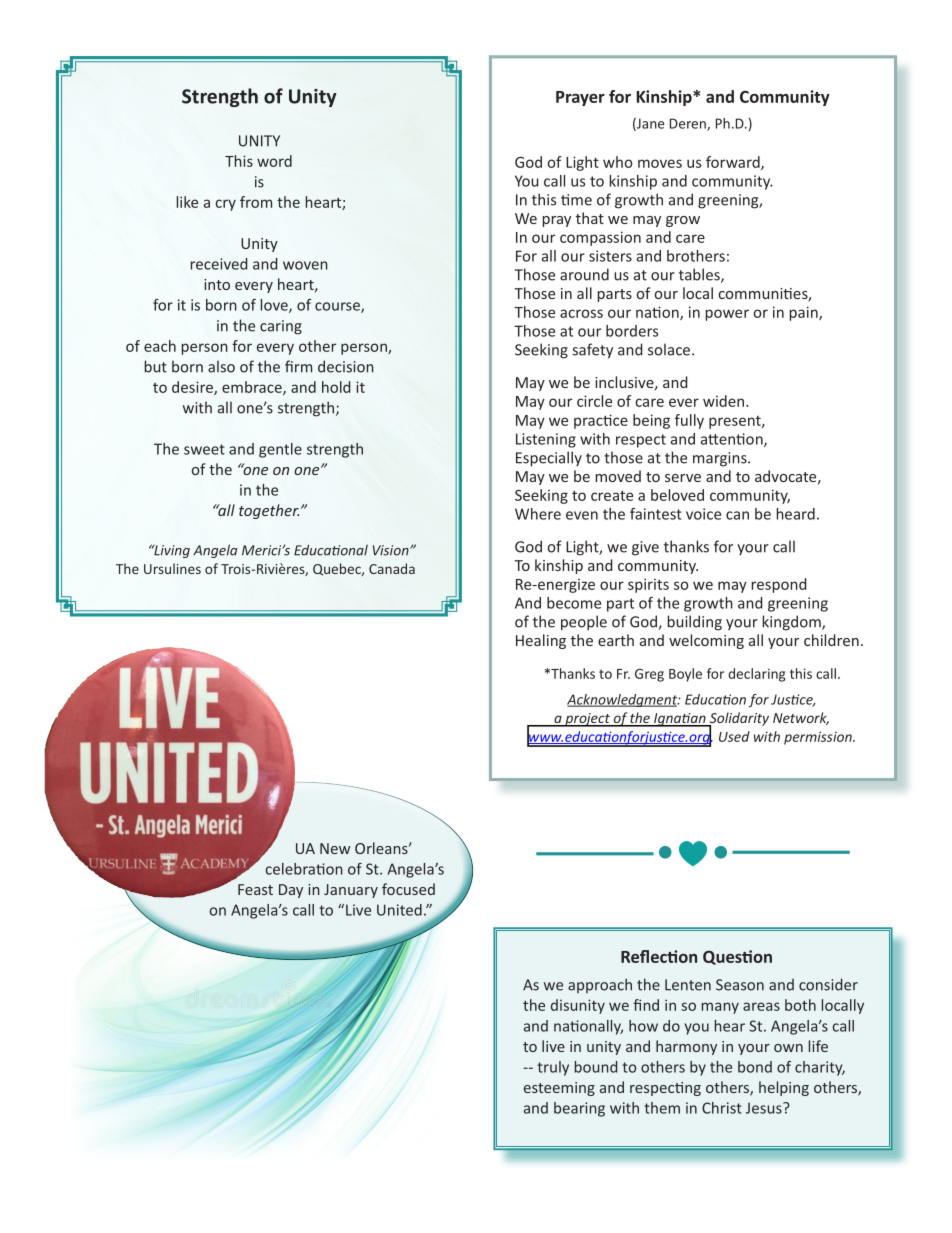  What do you see at coordinates (269, 511) in the screenshot?
I see `together` at bounding box center [269, 511].
